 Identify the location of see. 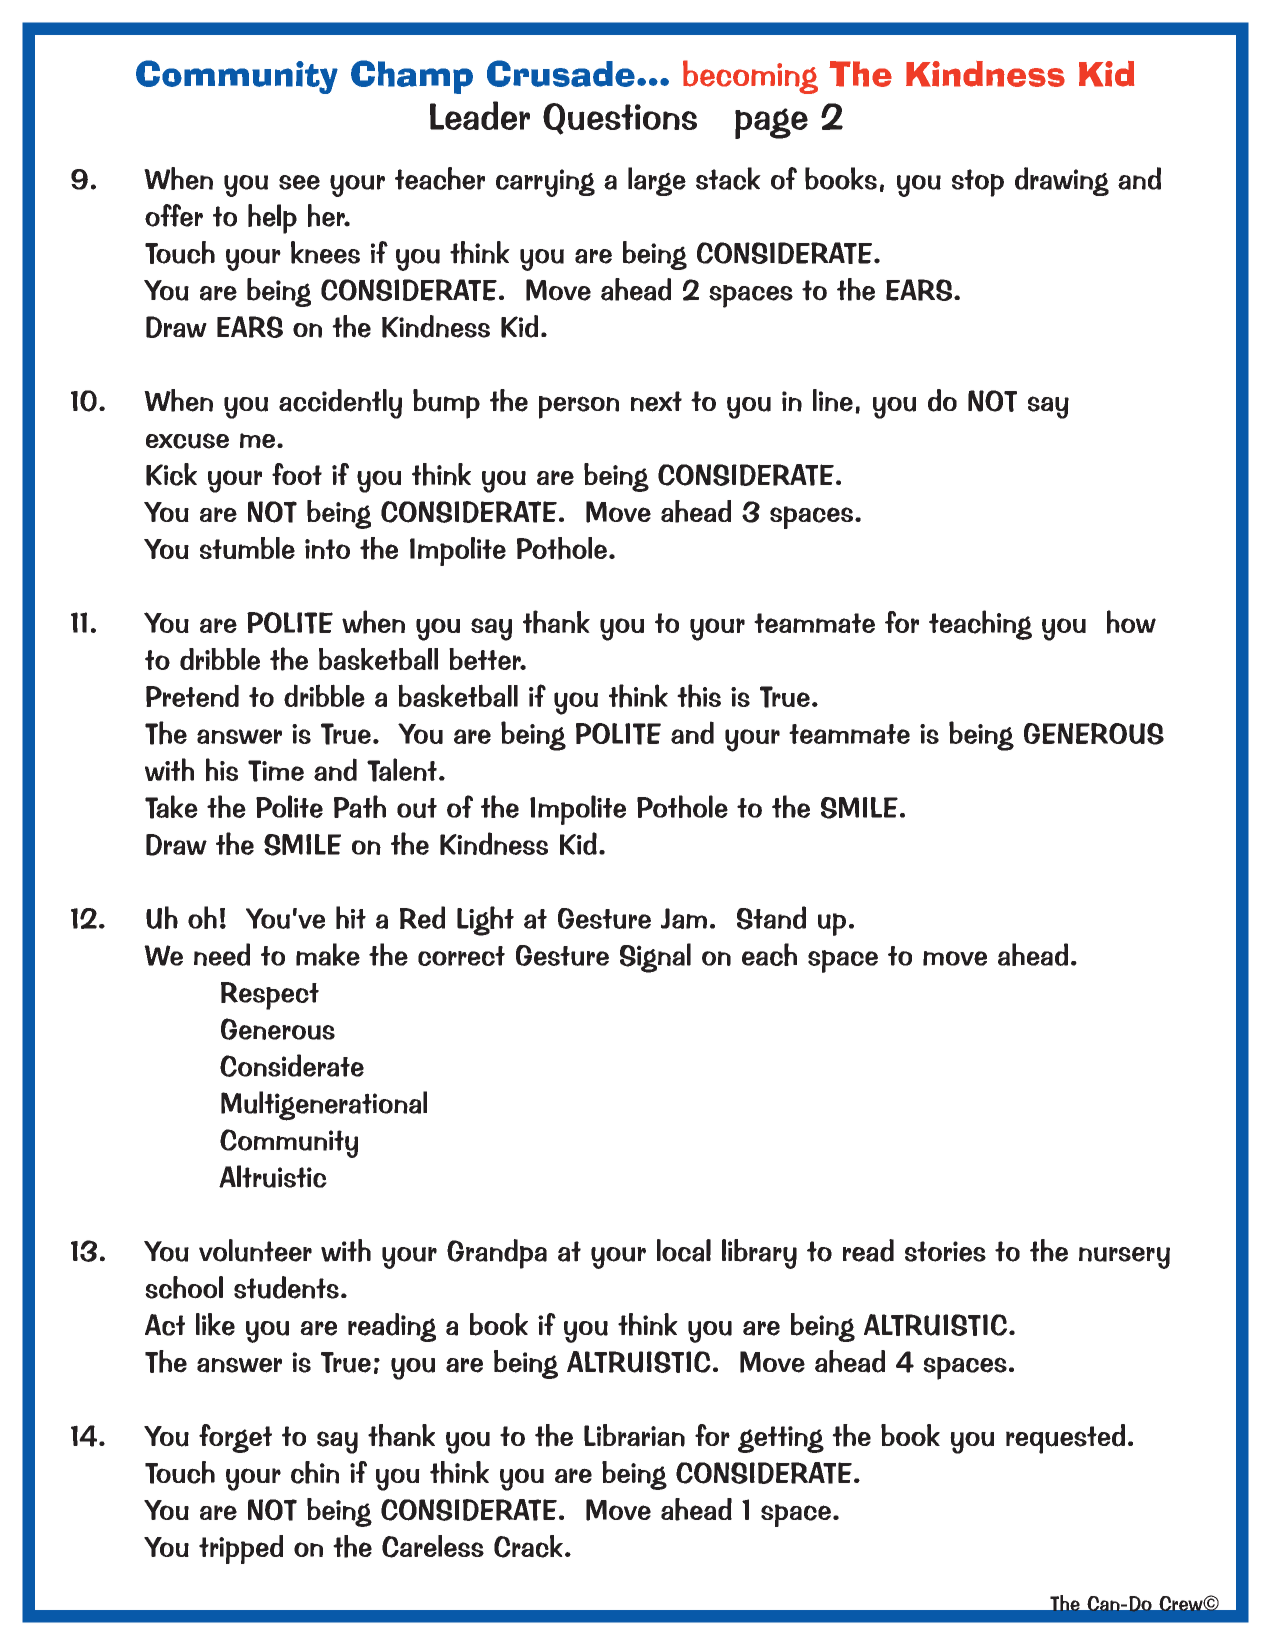
(299, 182).
